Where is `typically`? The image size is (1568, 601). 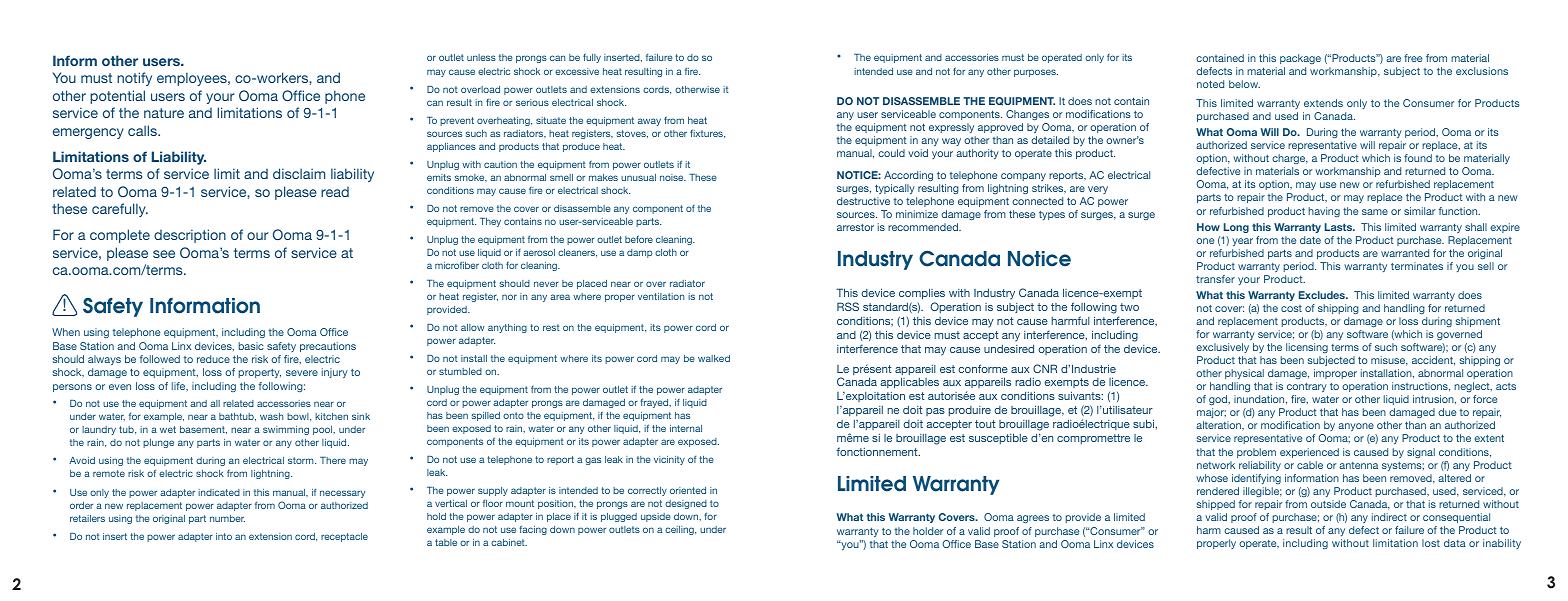
typically is located at coordinates (895, 189).
